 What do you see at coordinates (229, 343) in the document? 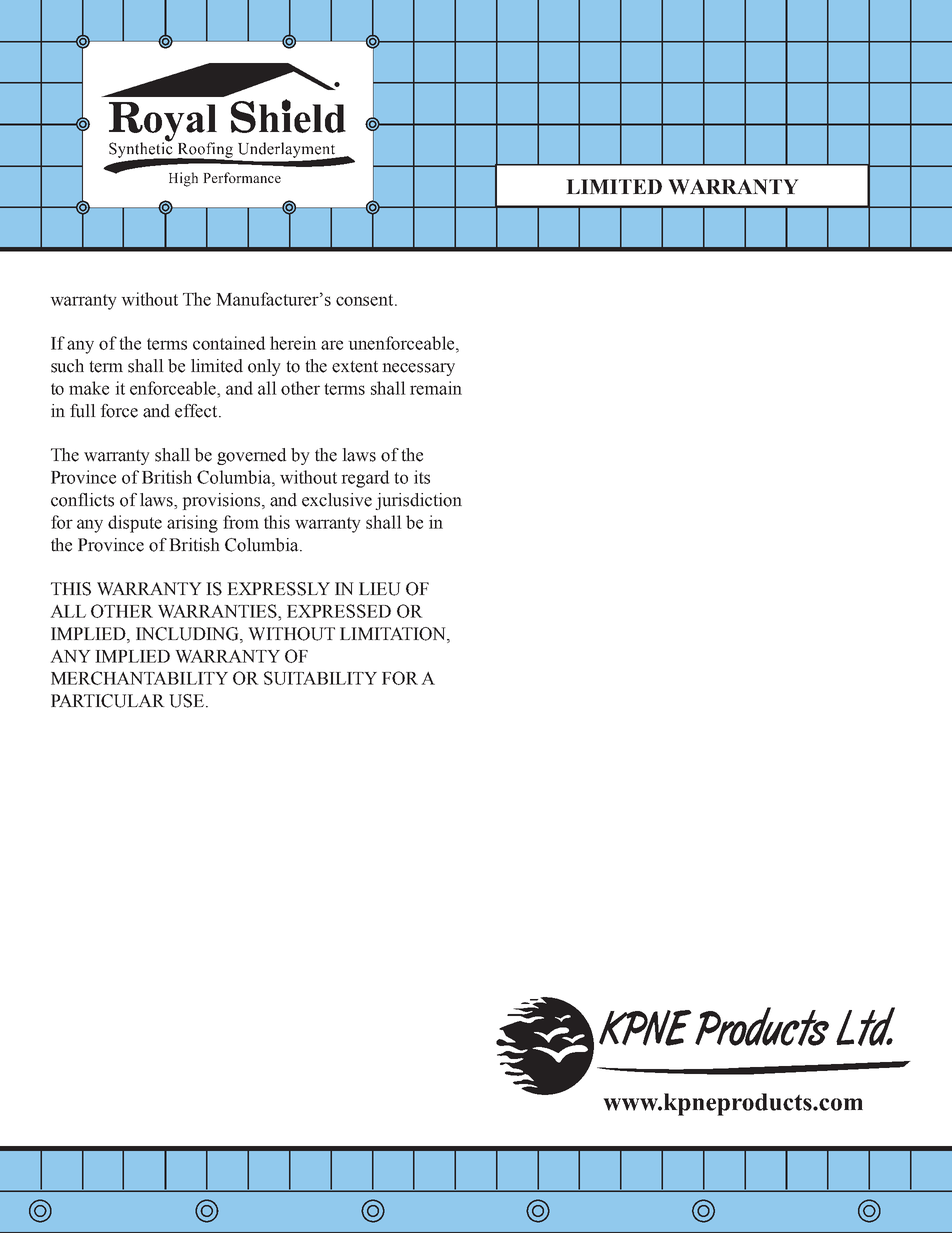
I see `contained` at bounding box center [229, 343].
